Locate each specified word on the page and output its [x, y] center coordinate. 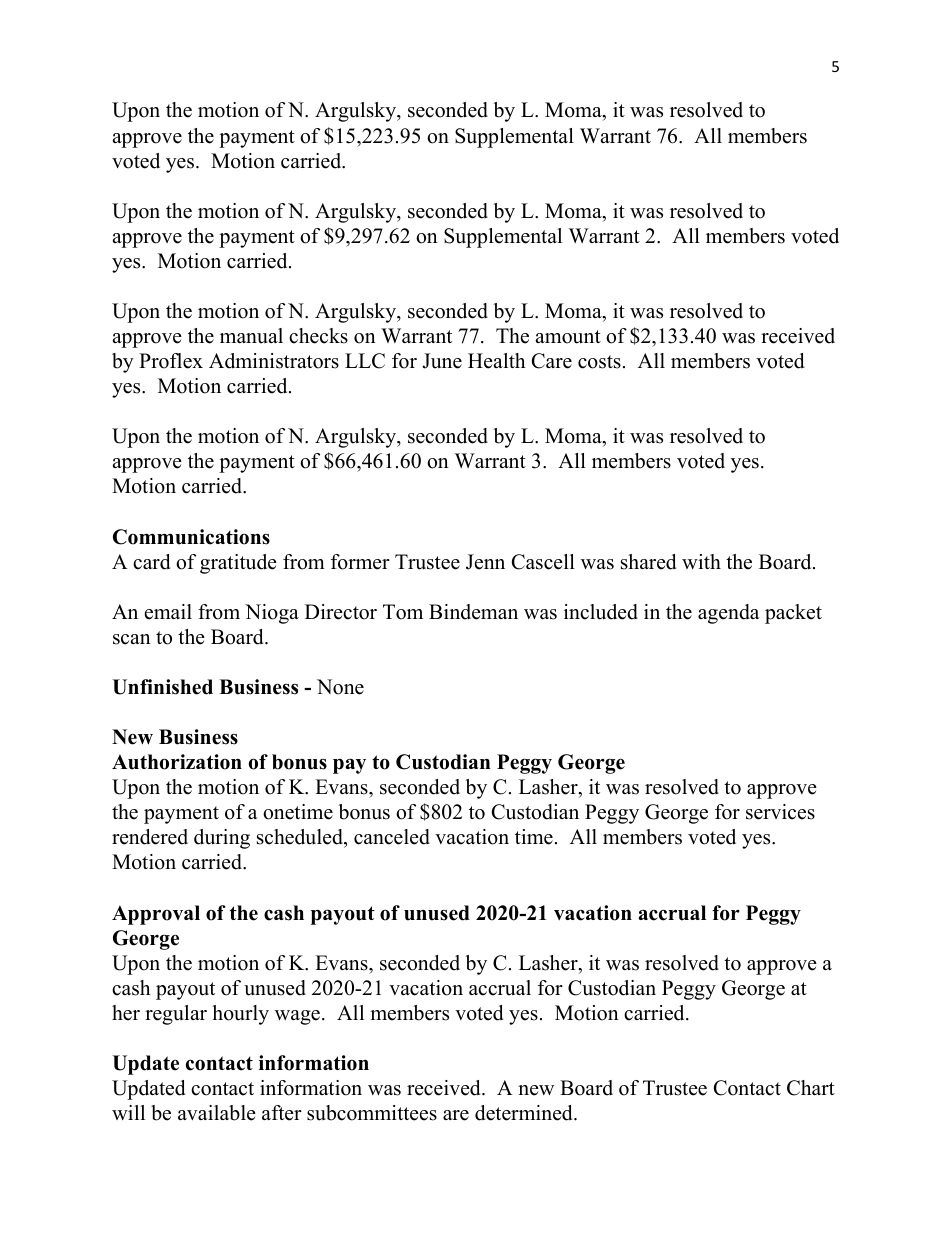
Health [497, 361]
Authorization [177, 762]
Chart [811, 1088]
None [340, 687]
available [217, 1113]
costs [599, 362]
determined [525, 1113]
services [780, 812]
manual [251, 336]
